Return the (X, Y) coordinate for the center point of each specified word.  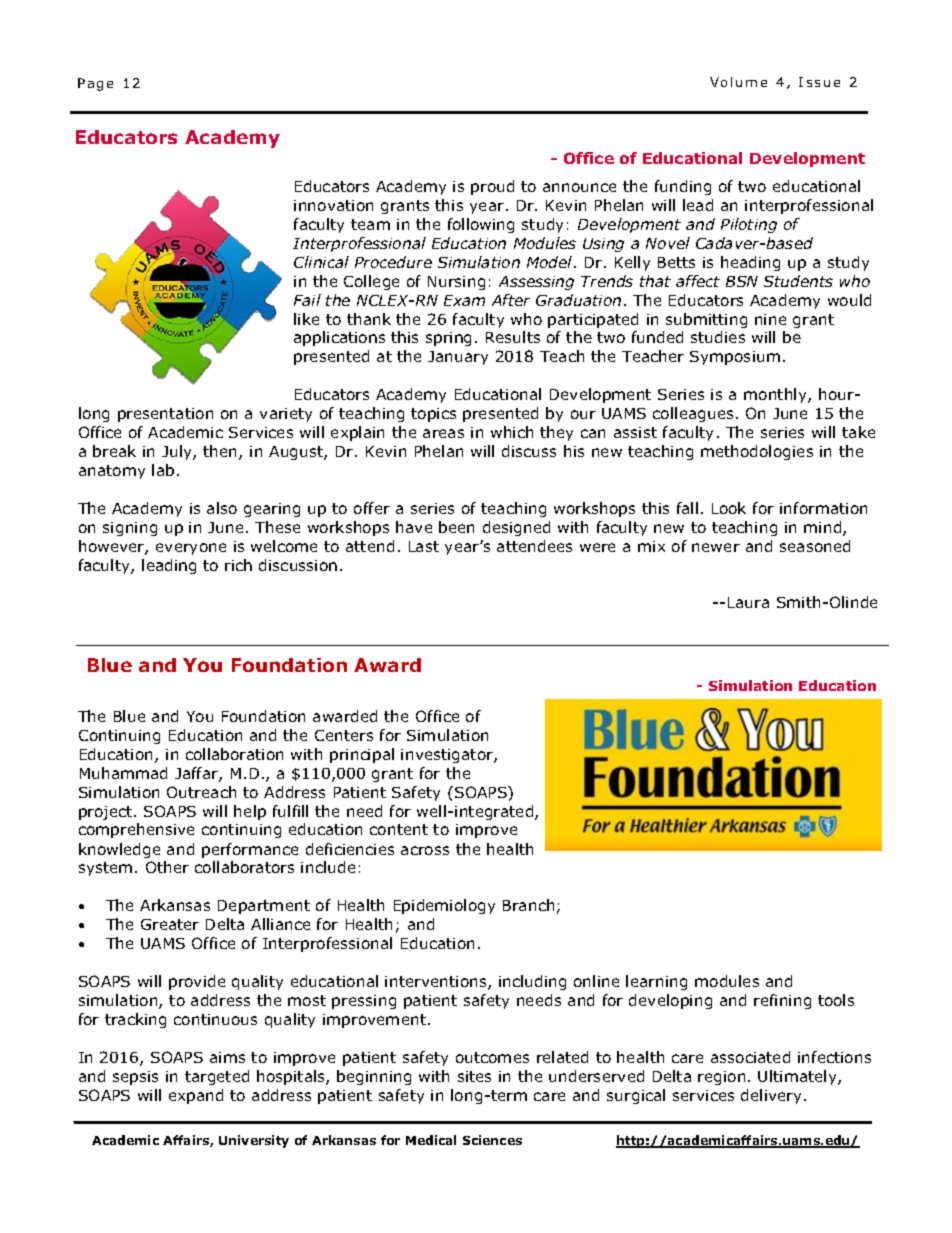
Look (729, 508)
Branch (528, 905)
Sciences (492, 1140)
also (222, 508)
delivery (773, 1096)
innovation (333, 205)
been (456, 527)
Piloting (749, 225)
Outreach (201, 792)
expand (196, 1096)
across (425, 850)
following (481, 225)
